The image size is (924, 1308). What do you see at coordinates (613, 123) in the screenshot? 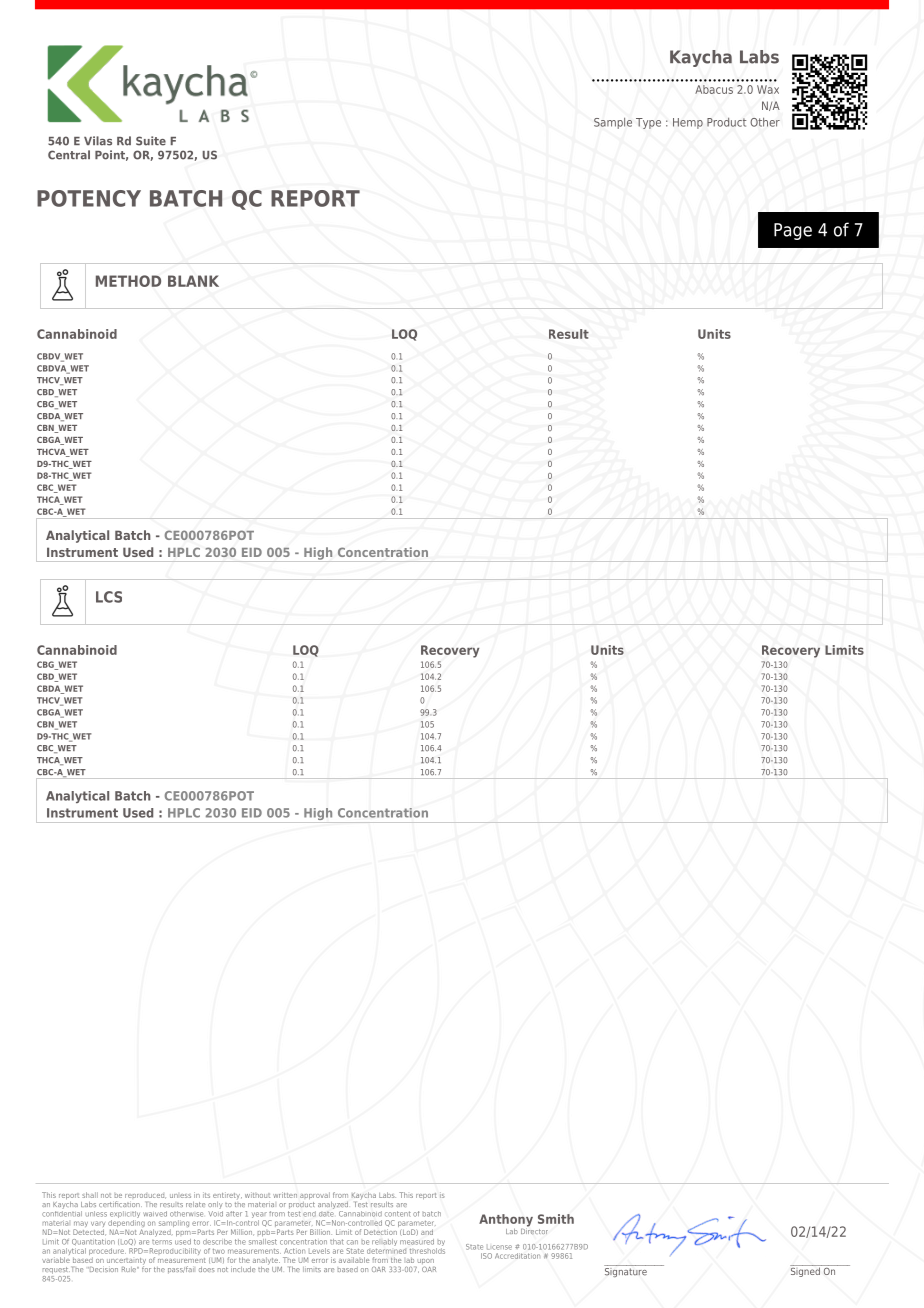
I see `Sample` at bounding box center [613, 123].
